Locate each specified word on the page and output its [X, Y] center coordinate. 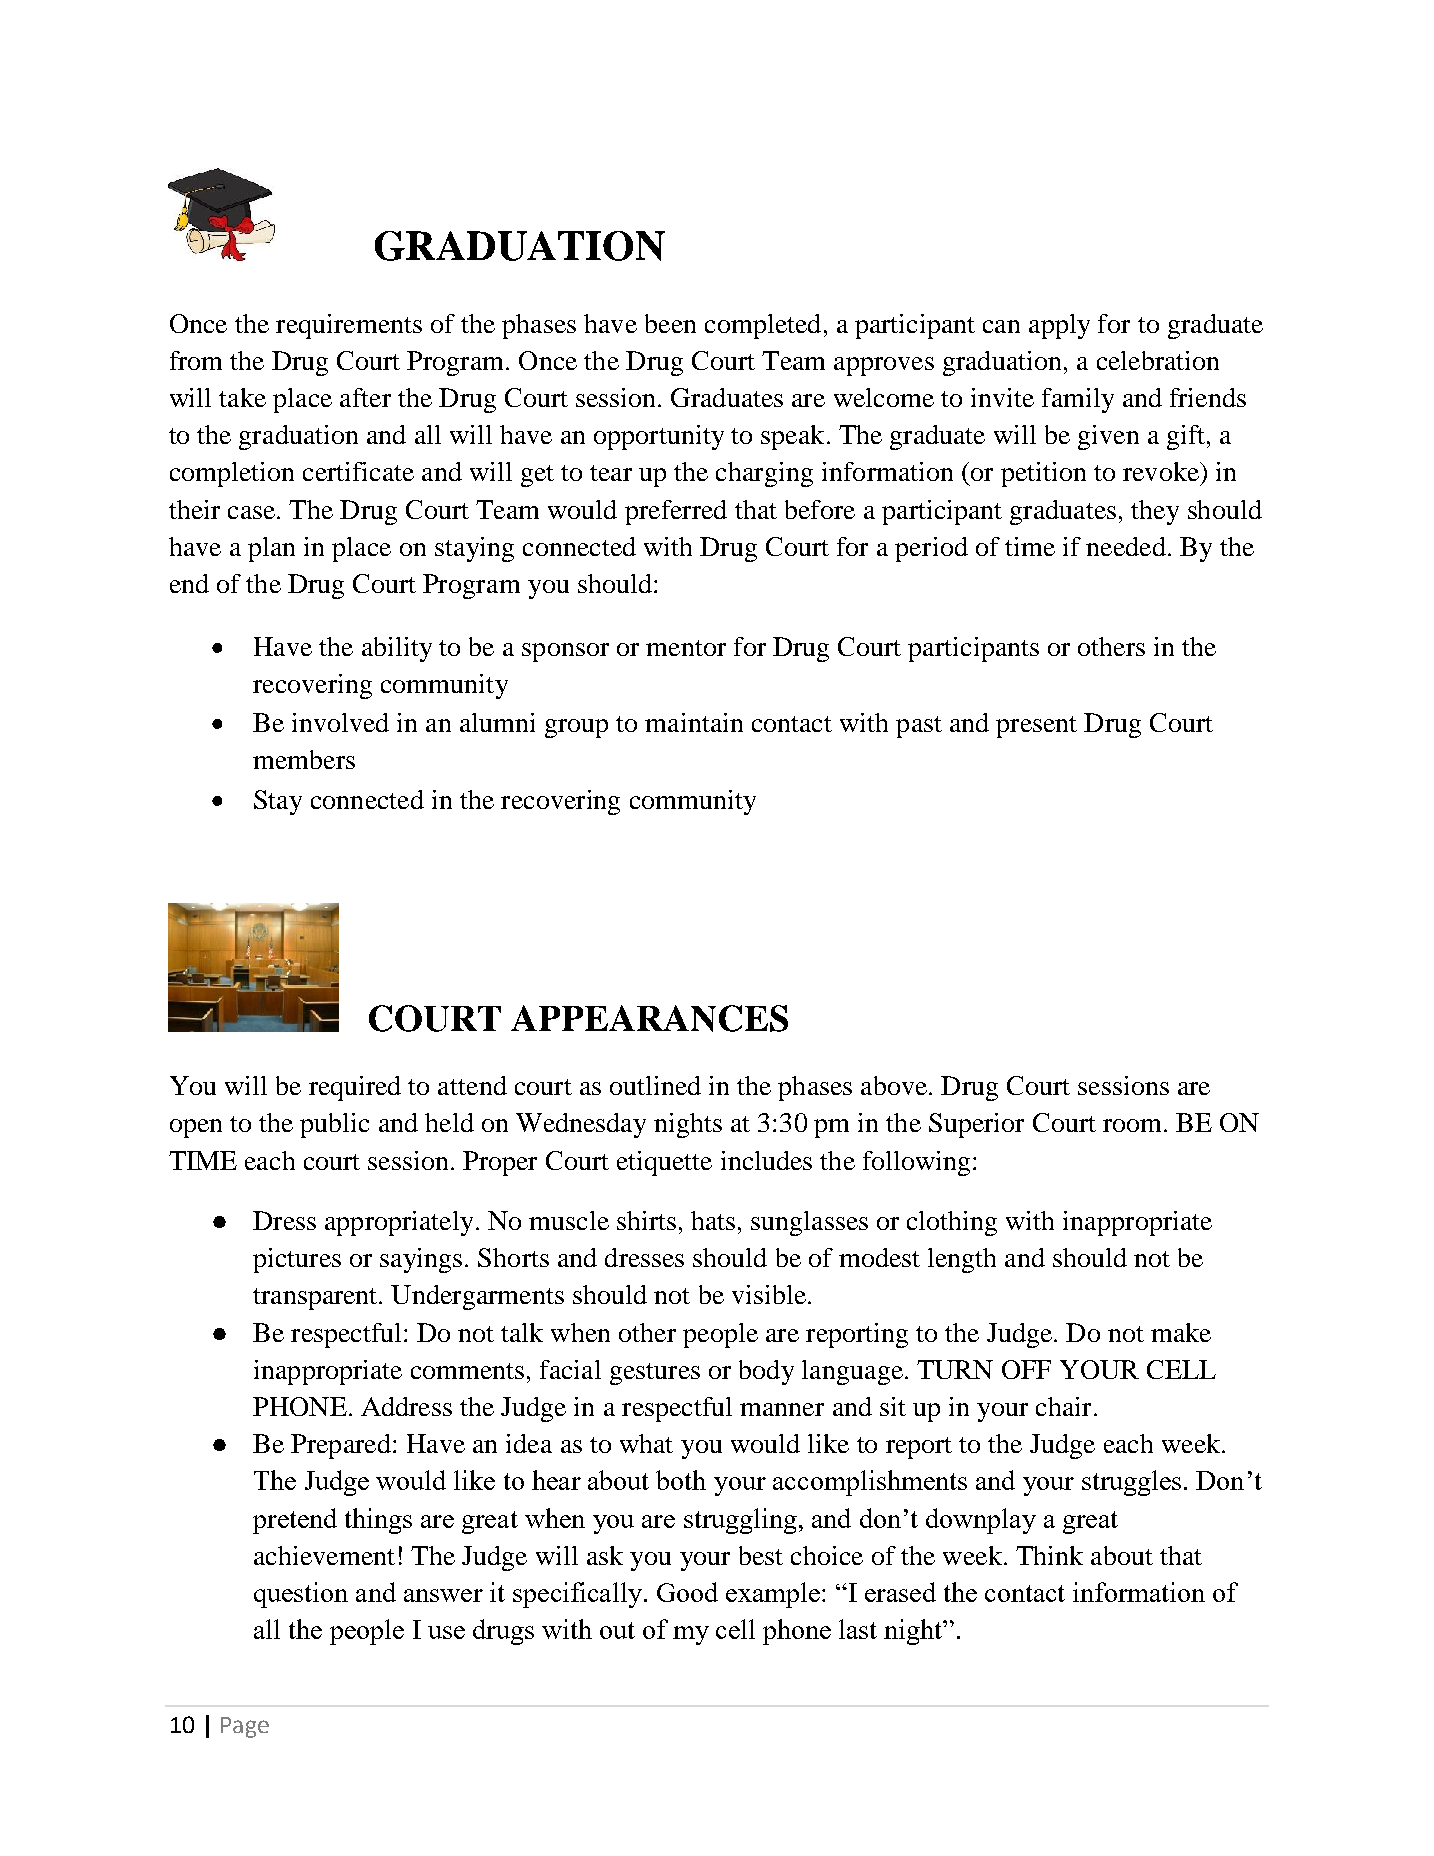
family [1078, 400]
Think [1049, 1555]
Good [687, 1592]
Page [245, 1727]
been [670, 323]
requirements [349, 326]
